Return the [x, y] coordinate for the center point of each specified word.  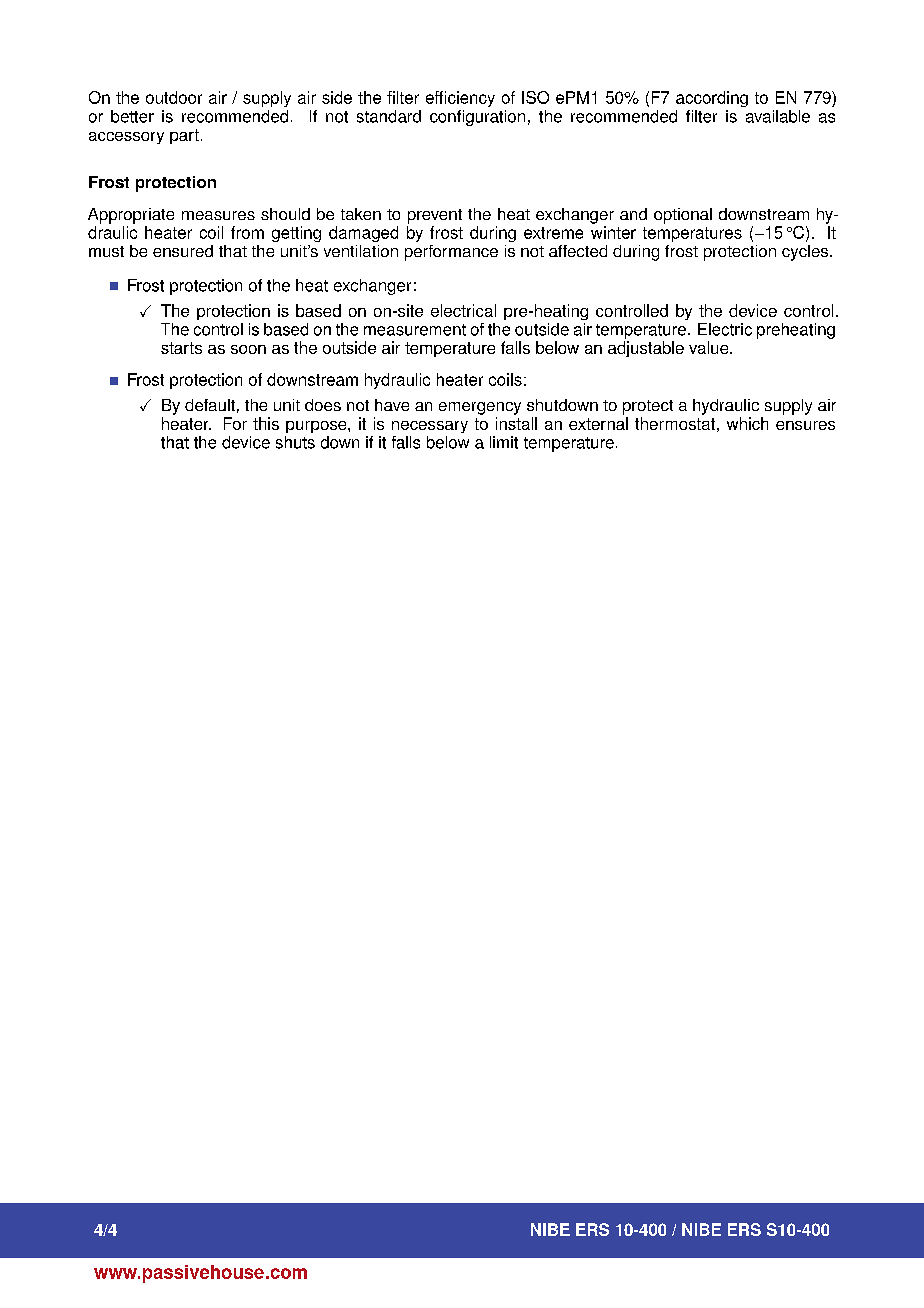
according [712, 99]
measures [218, 215]
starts [181, 348]
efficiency [460, 99]
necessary [430, 427]
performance [451, 253]
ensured [183, 251]
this [266, 423]
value [710, 347]
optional [683, 216]
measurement [415, 330]
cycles [806, 253]
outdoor [174, 97]
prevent [435, 216]
